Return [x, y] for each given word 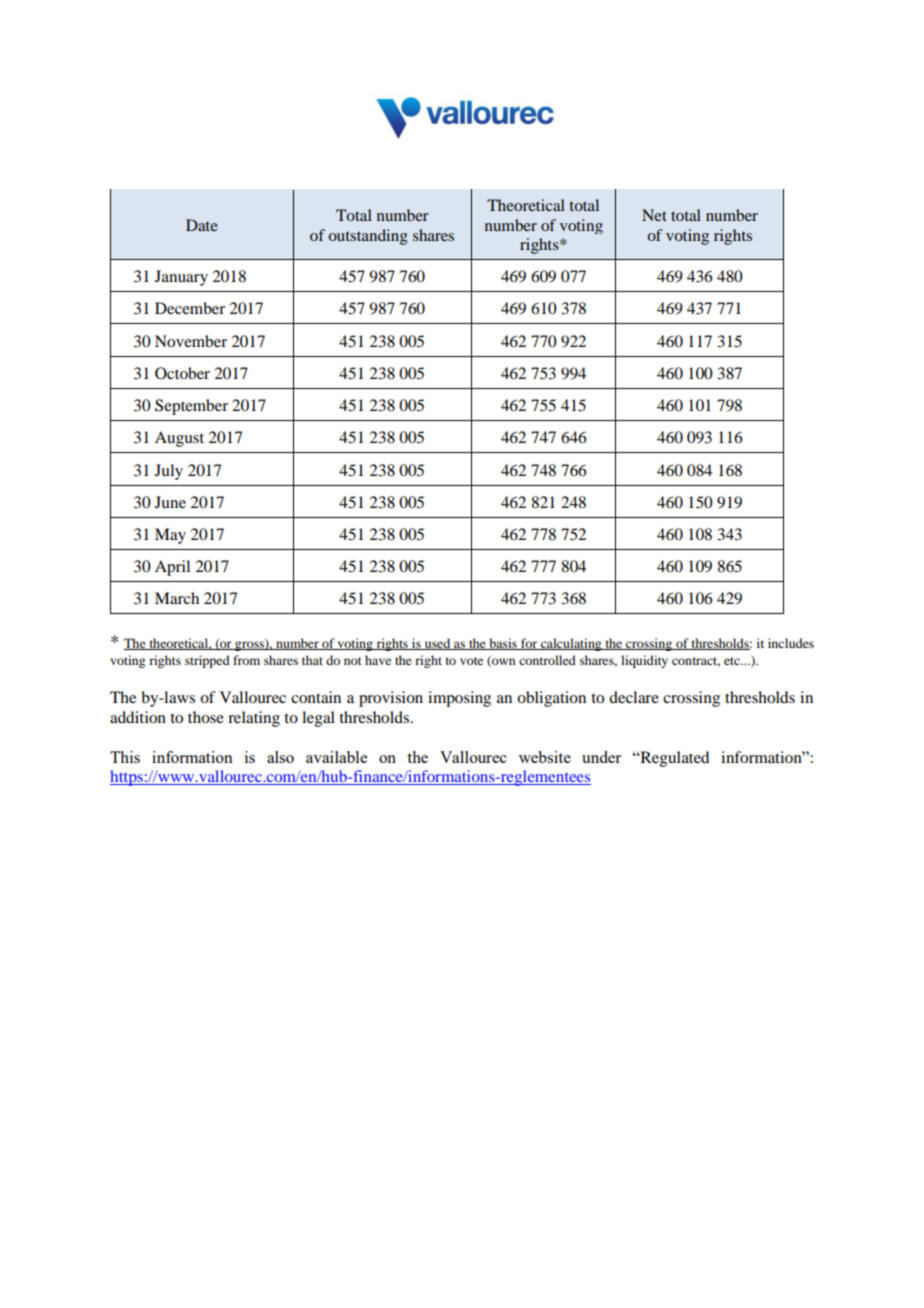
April [172, 568]
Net [654, 215]
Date [202, 225]
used [437, 644]
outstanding [368, 237]
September [191, 407]
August [179, 439]
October [182, 373]
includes [791, 643]
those [206, 717]
